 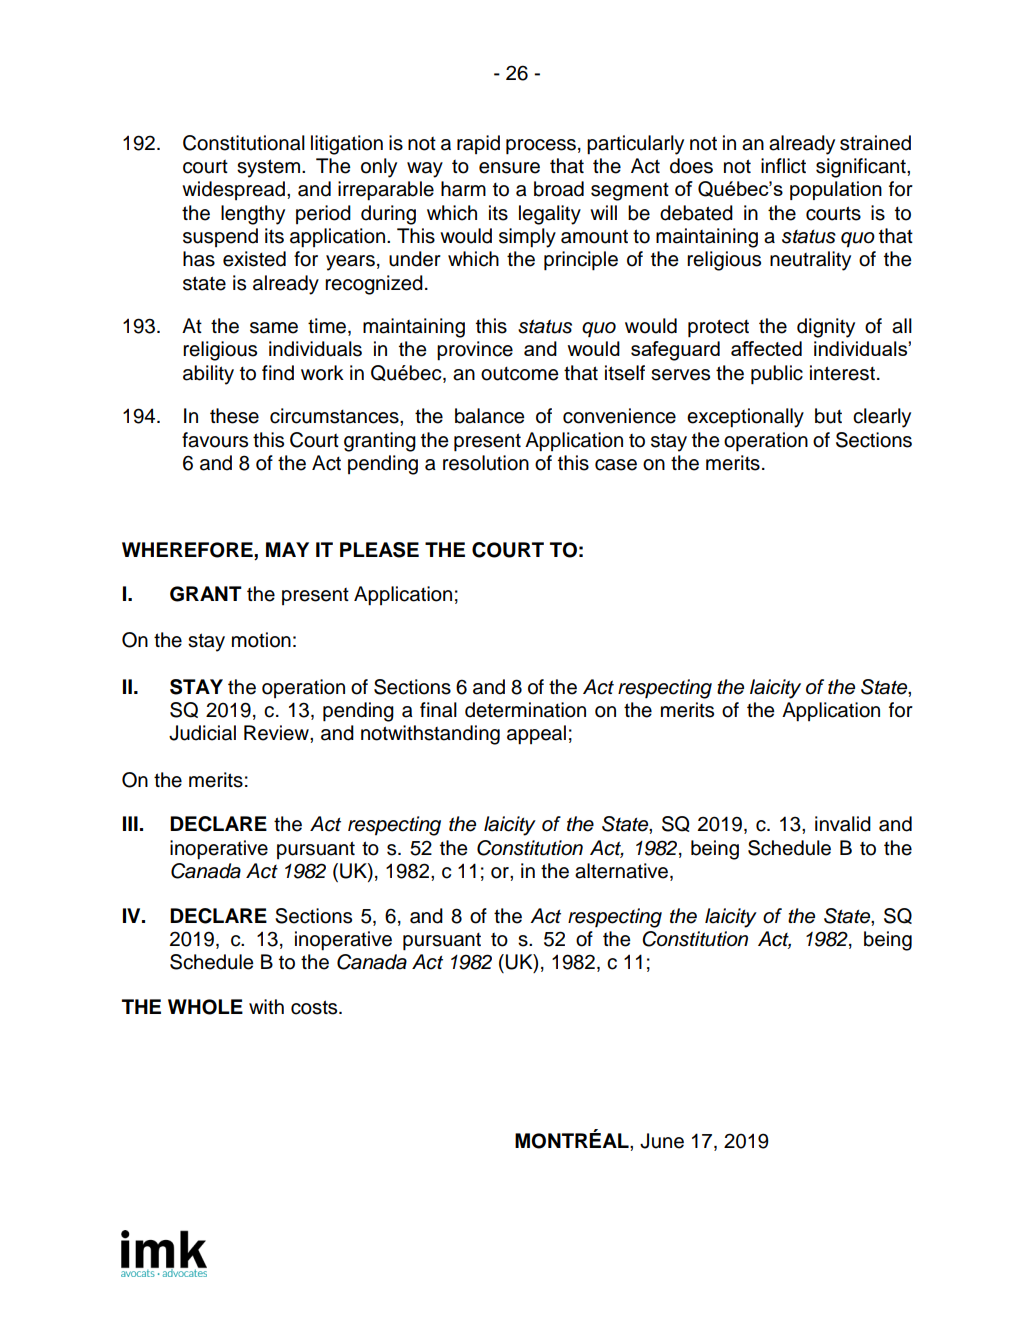 I want to click on balance, so click(x=490, y=416).
